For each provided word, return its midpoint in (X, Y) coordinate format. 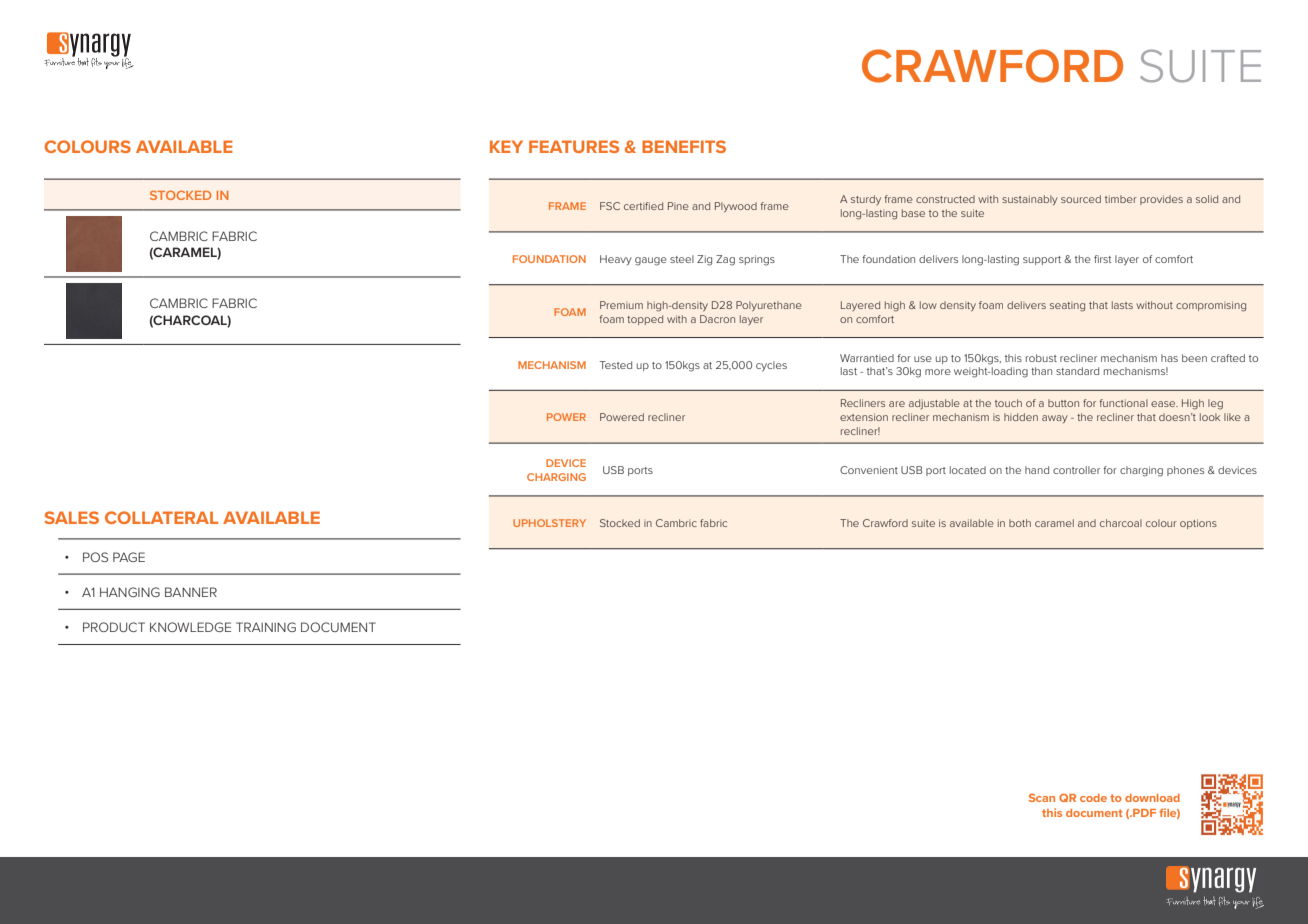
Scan (1042, 797)
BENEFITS (684, 146)
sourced (1081, 199)
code (1093, 798)
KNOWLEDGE (190, 627)
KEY (506, 146)
